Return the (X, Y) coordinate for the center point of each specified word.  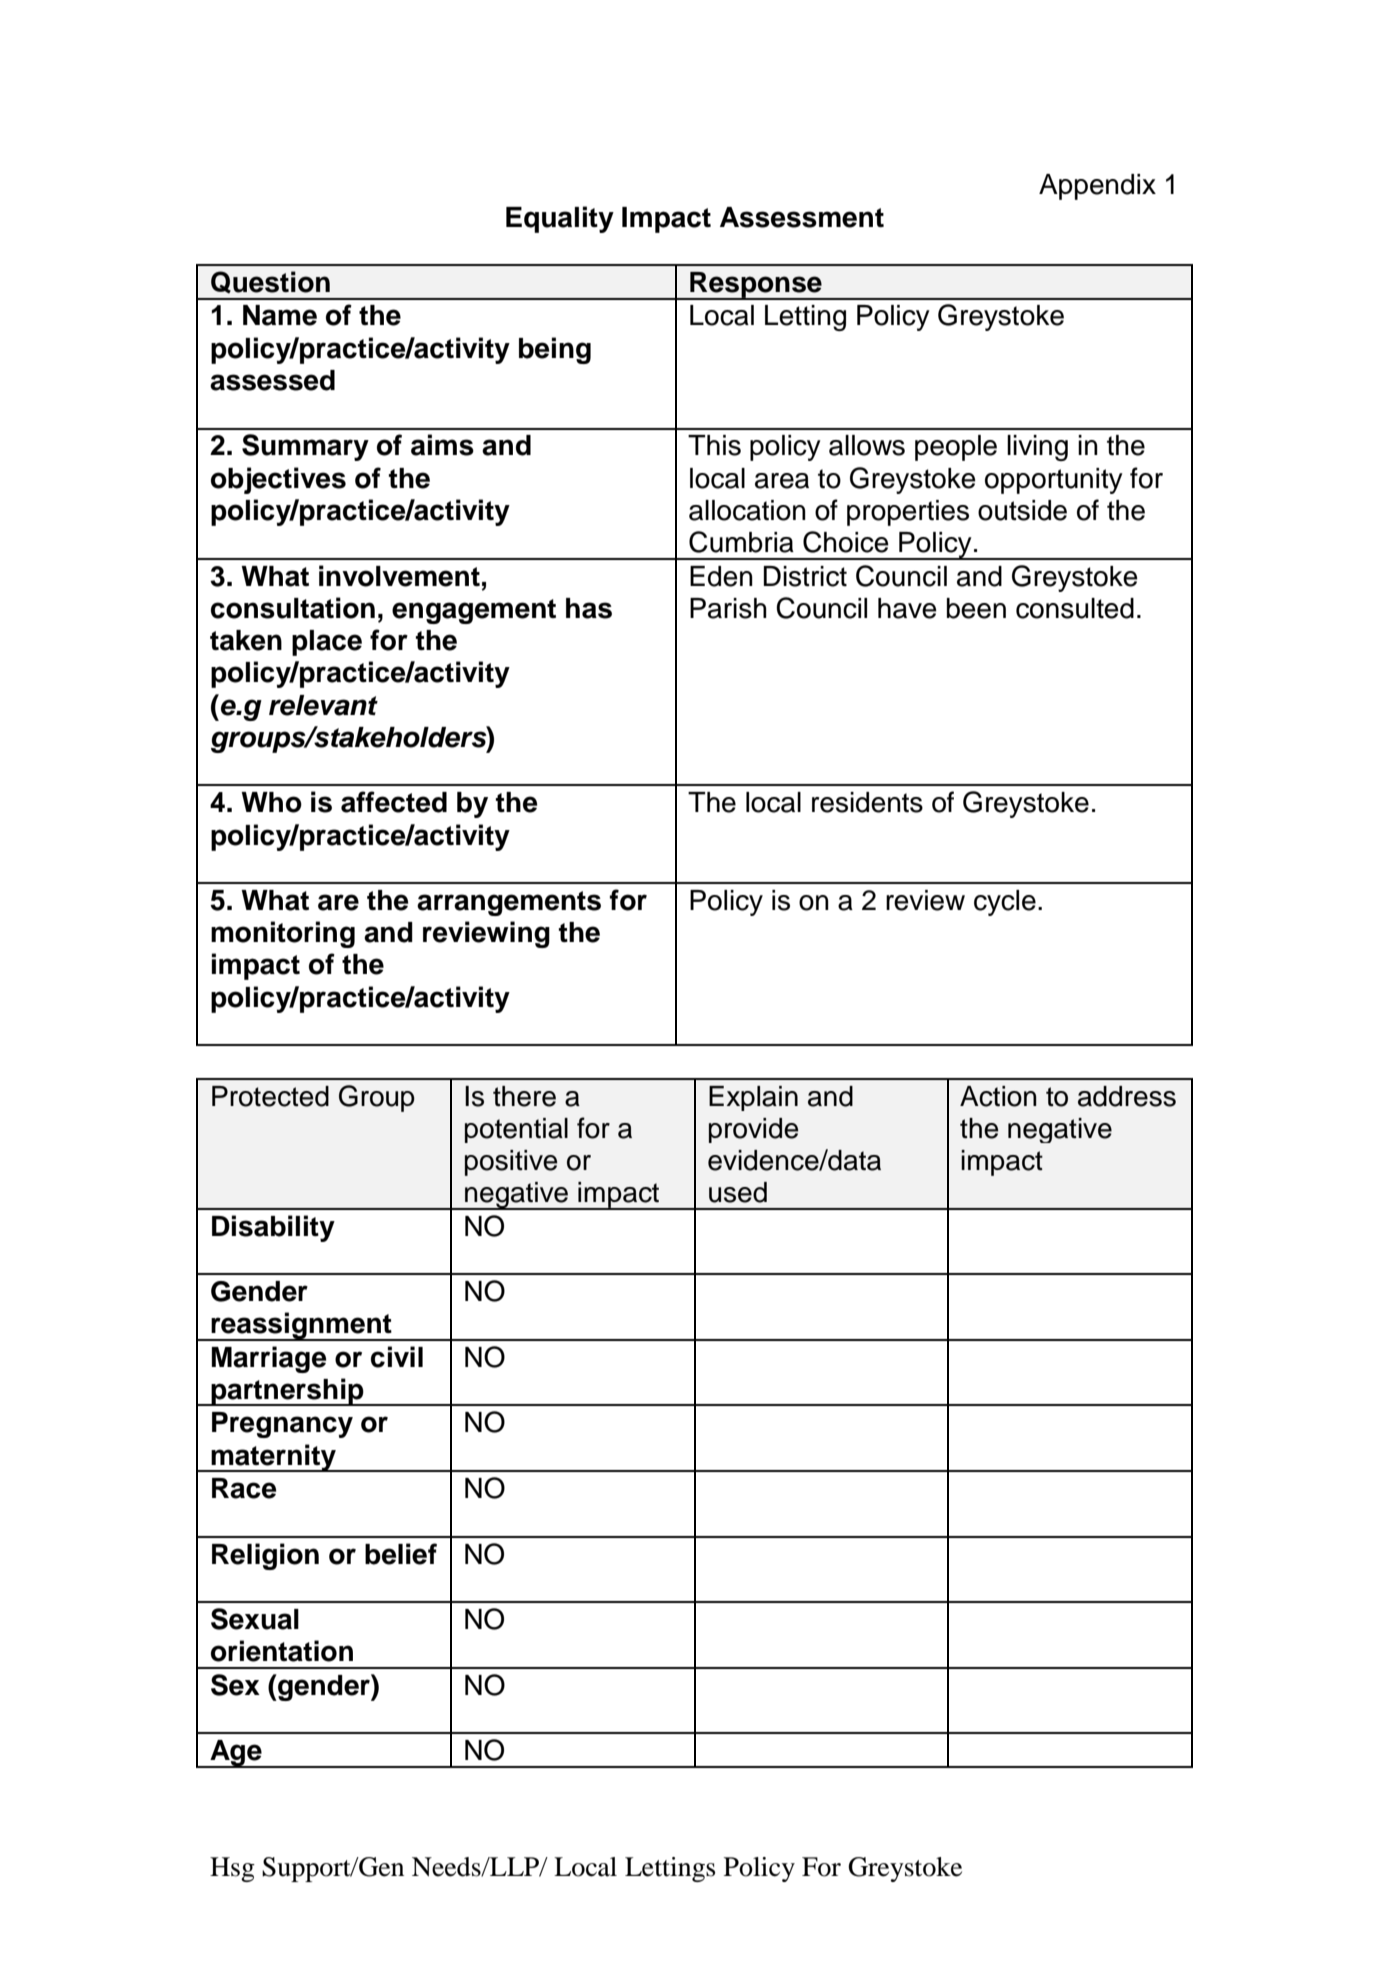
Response (756, 286)
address (1127, 1096)
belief (401, 1554)
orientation (282, 1651)
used (738, 1192)
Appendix (1097, 187)
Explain (753, 1098)
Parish (728, 608)
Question (270, 282)
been (976, 608)
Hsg (232, 1869)
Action (998, 1096)
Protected (270, 1096)
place (327, 643)
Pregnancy (282, 1425)
